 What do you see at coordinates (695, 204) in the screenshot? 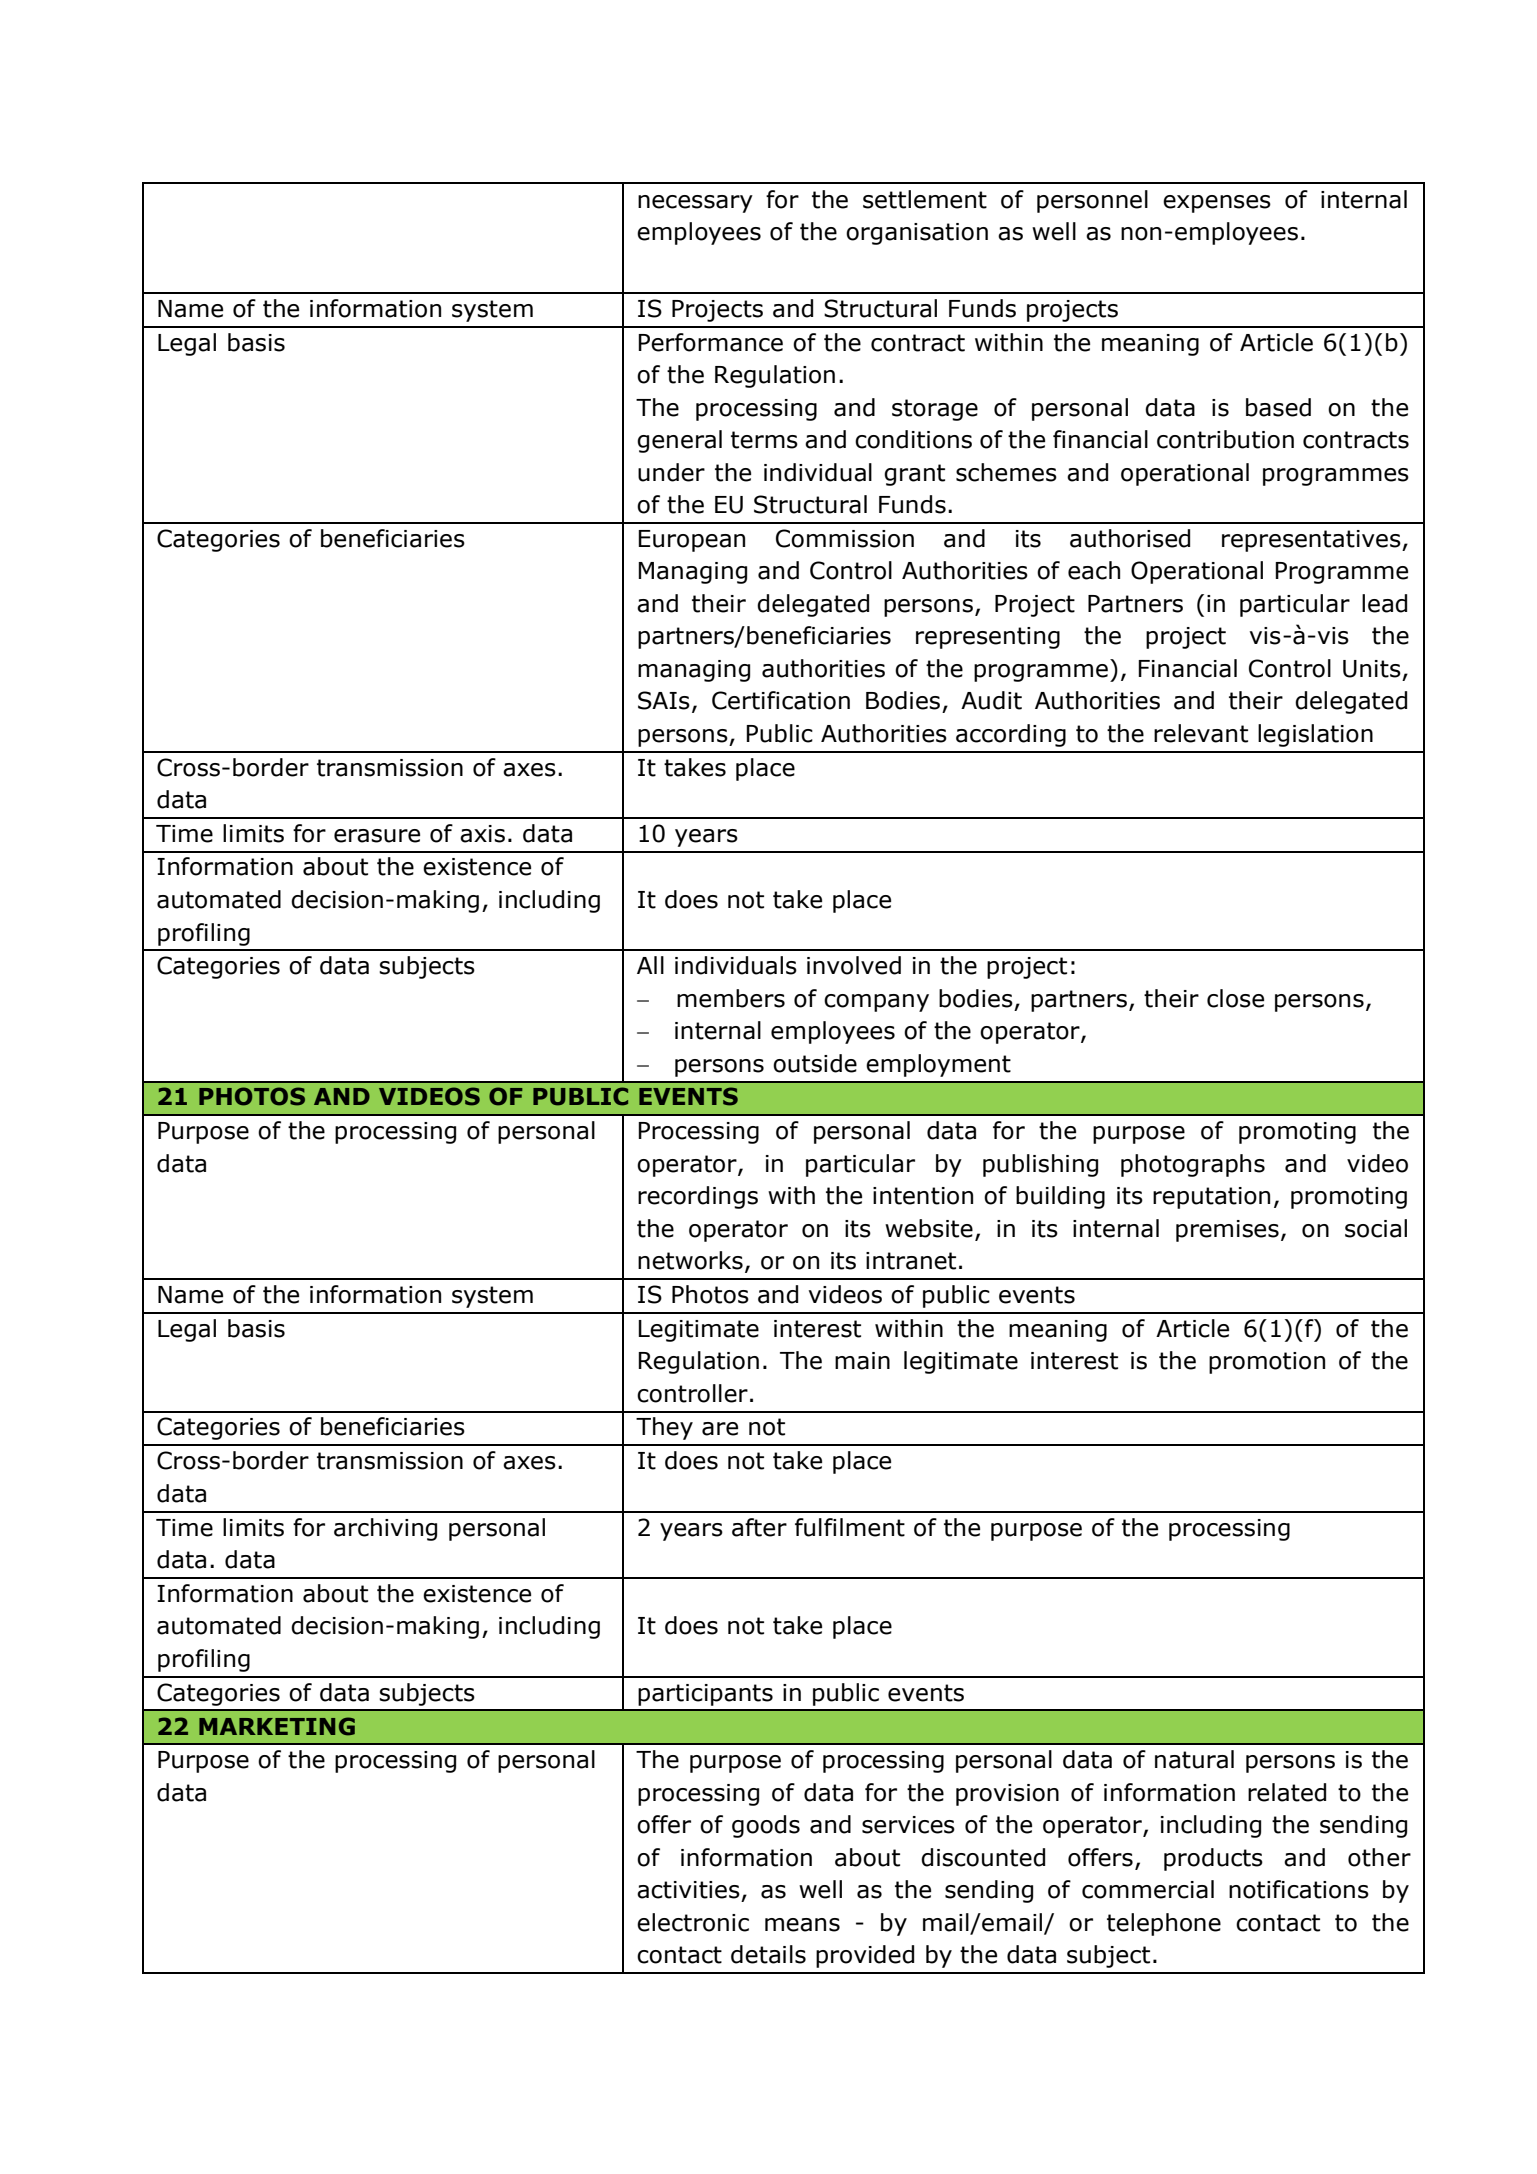
I see `necessary` at bounding box center [695, 204].
